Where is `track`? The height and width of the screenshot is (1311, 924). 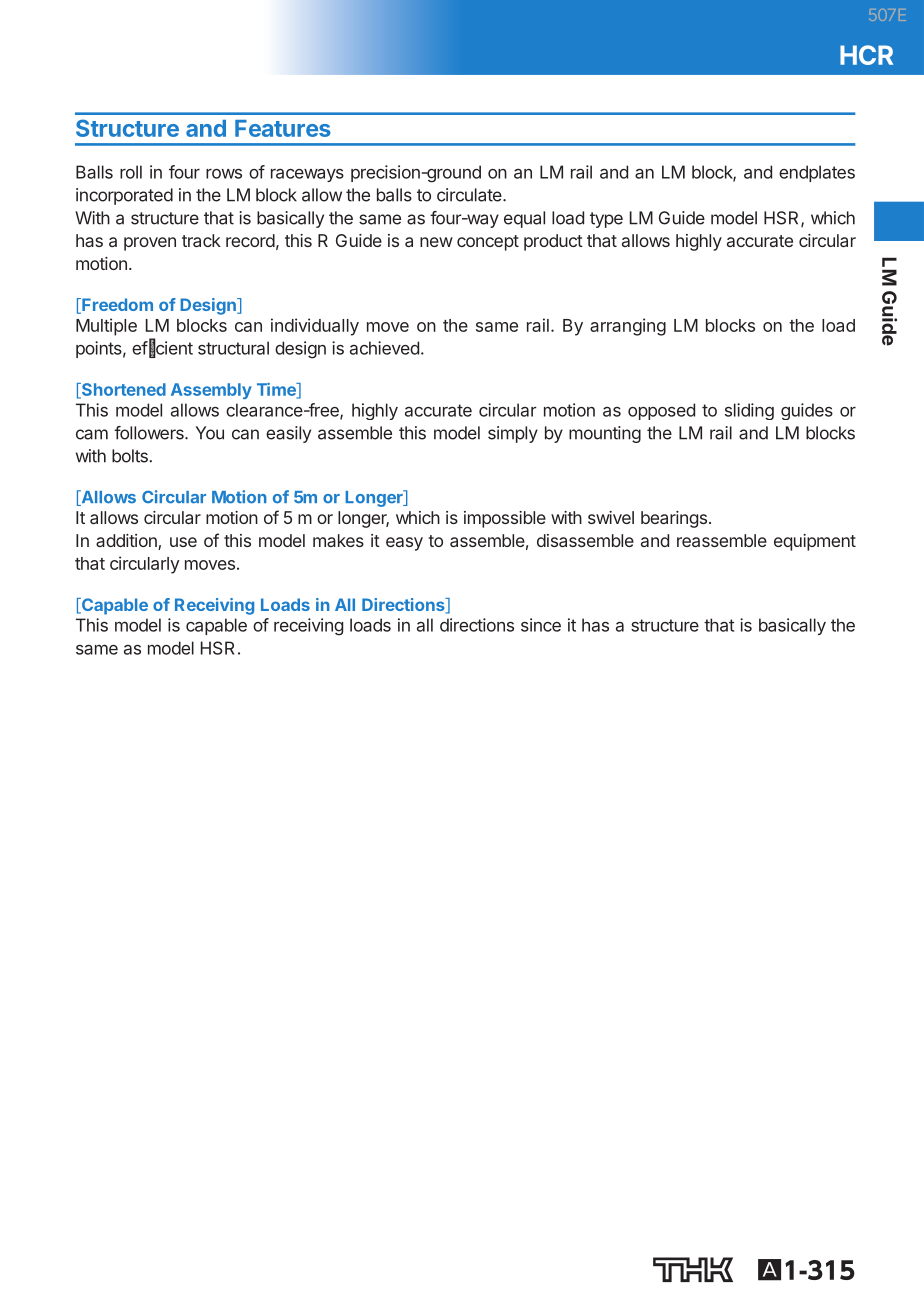
track is located at coordinates (201, 240).
